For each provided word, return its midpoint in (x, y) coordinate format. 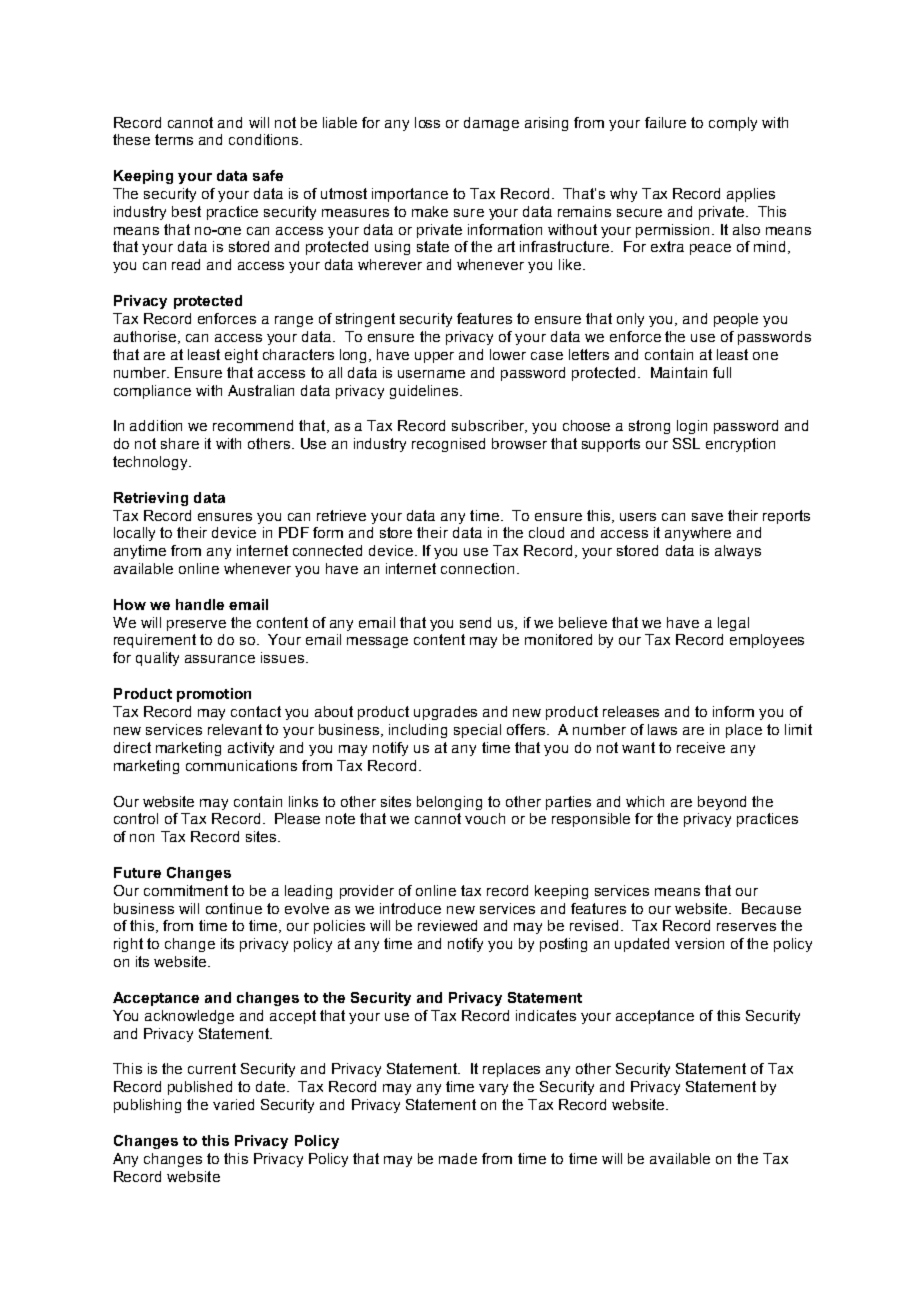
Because (771, 908)
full (722, 372)
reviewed (447, 925)
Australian (261, 390)
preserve (196, 625)
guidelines (425, 392)
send (475, 622)
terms (174, 139)
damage (491, 124)
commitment (186, 890)
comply (733, 124)
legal (733, 624)
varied (233, 1104)
